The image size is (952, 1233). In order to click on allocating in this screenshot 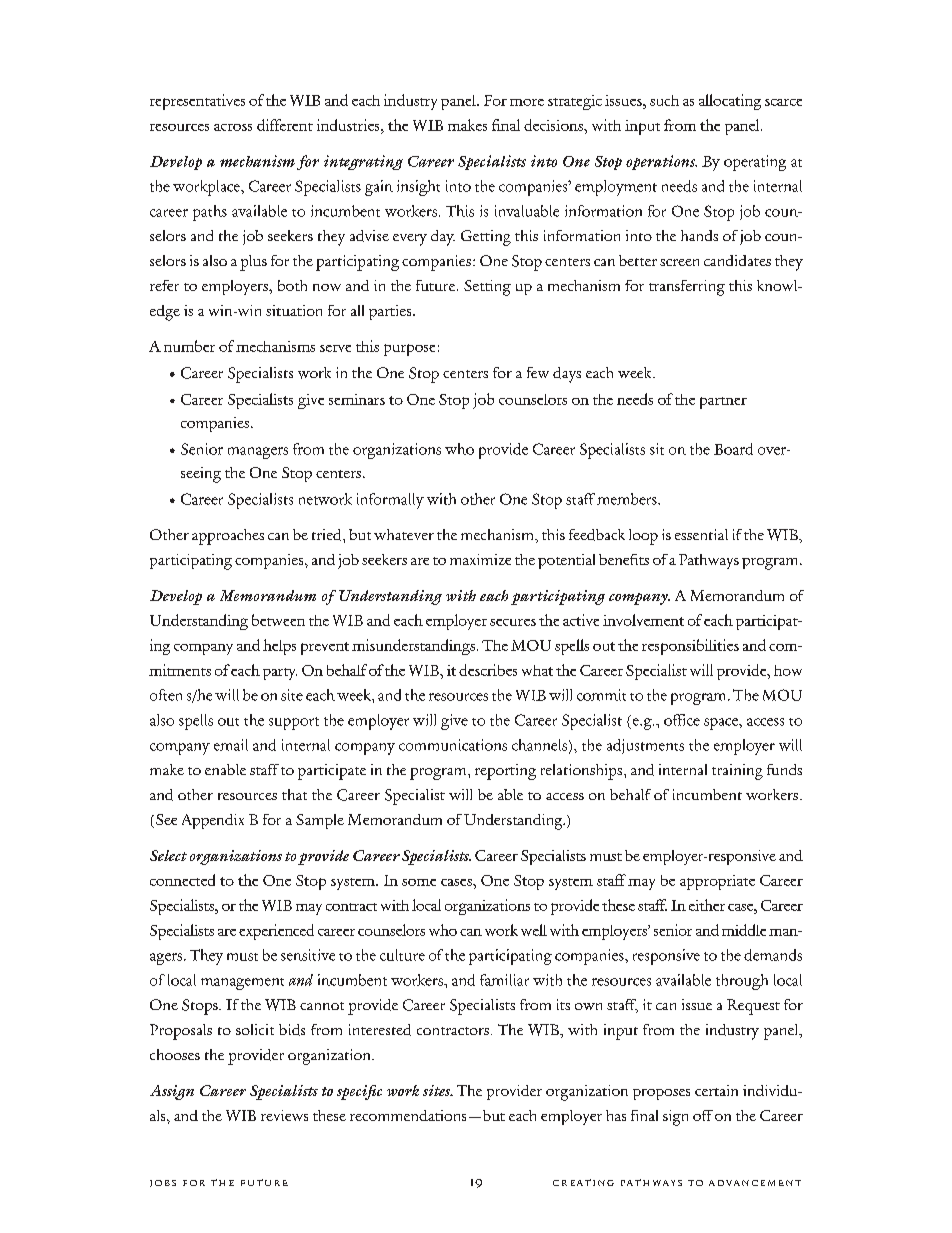, I will do `click(730, 102)`.
